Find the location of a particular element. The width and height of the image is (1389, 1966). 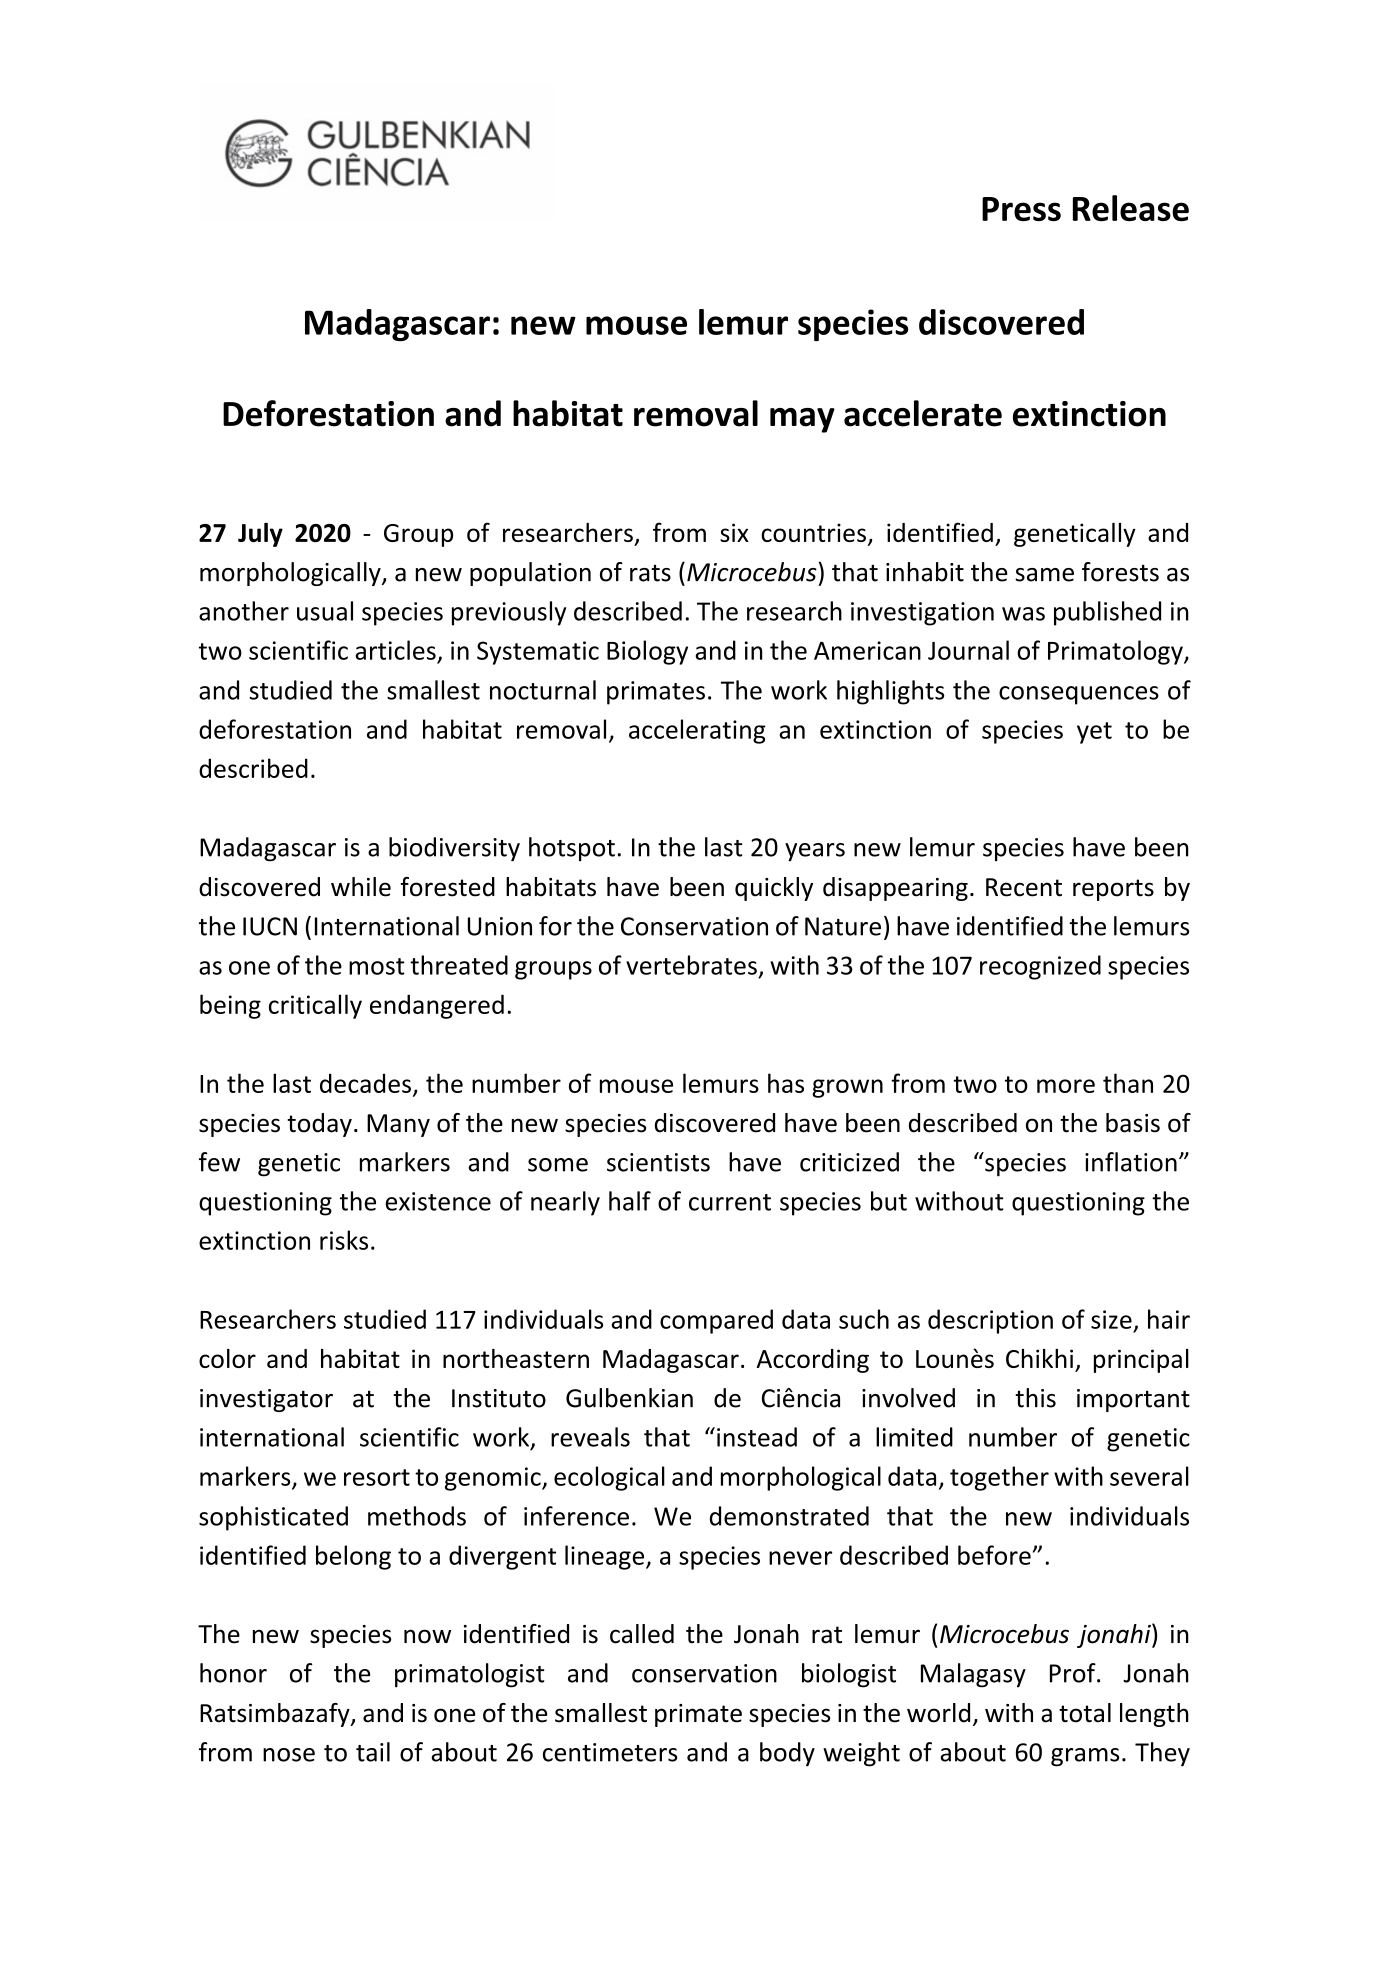

Press is located at coordinates (1021, 209).
